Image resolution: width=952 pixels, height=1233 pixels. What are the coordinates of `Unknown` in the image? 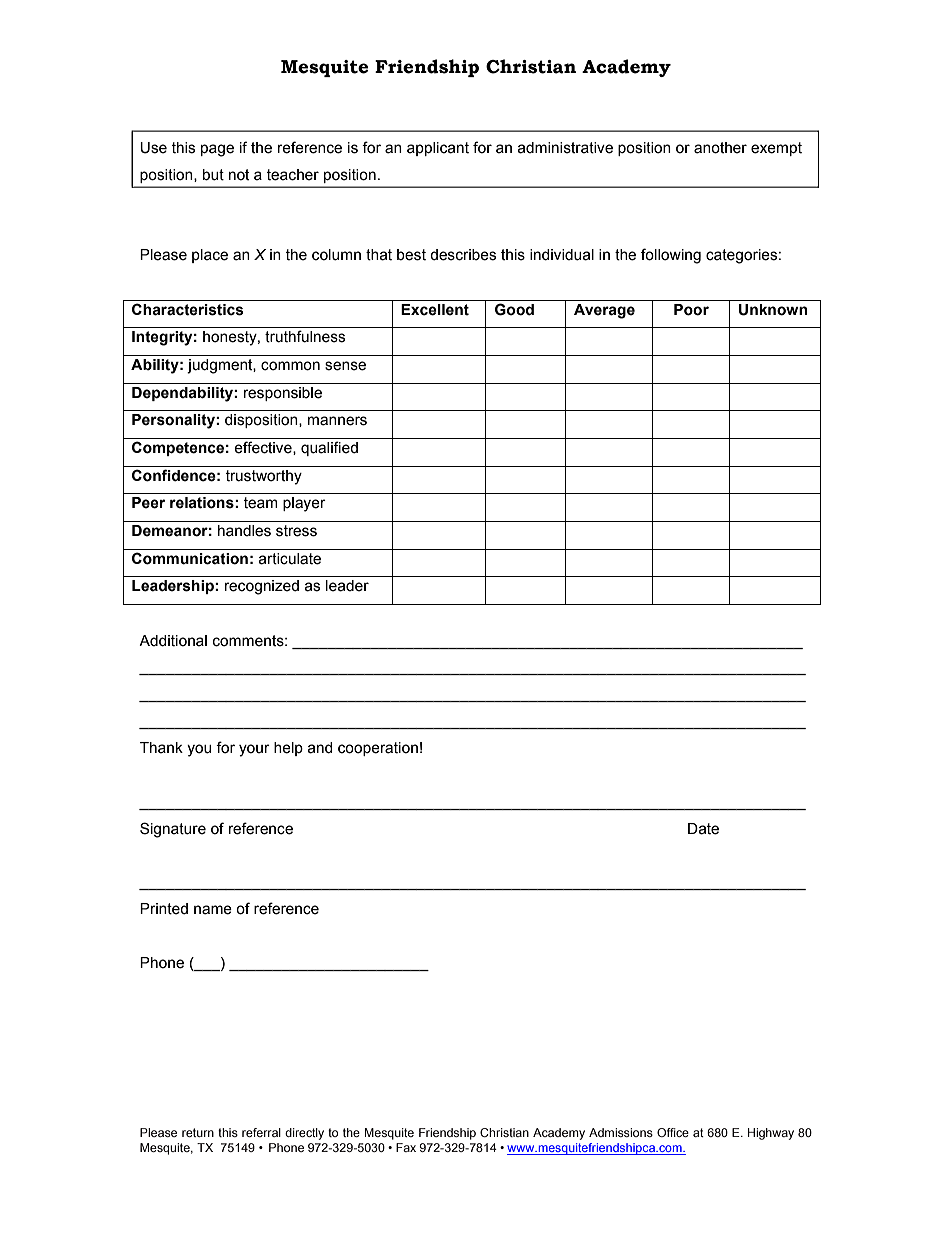 It's located at (773, 310).
